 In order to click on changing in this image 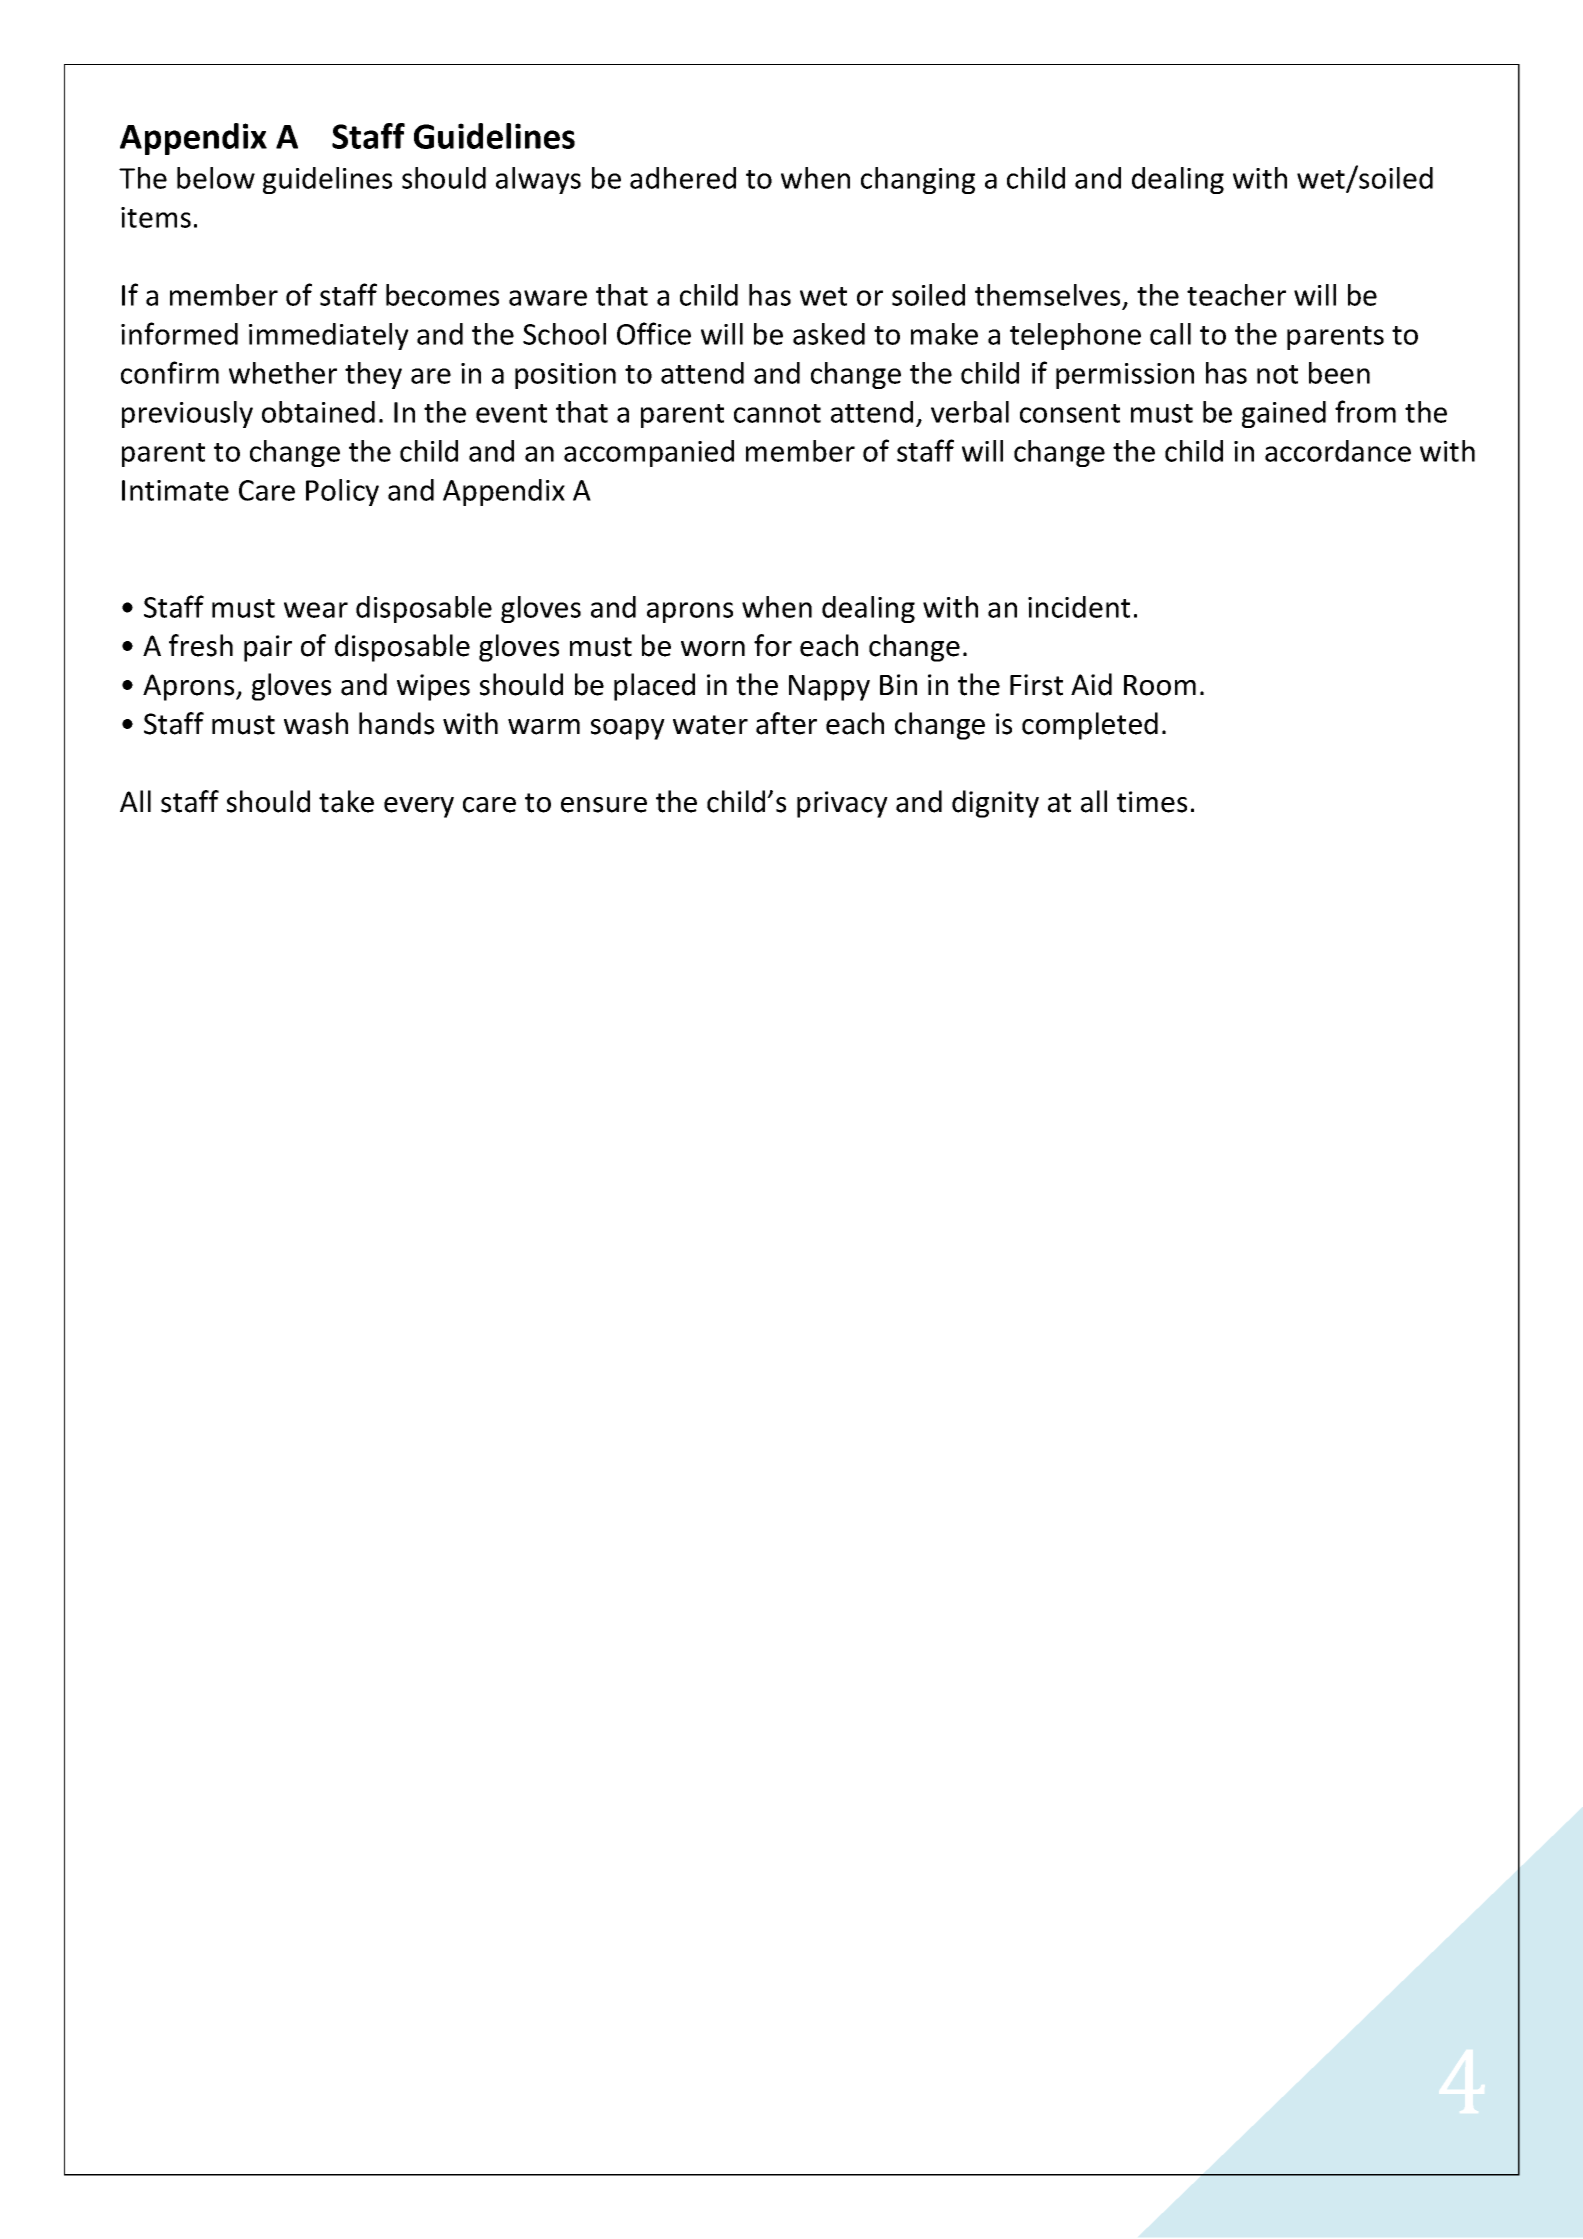, I will do `click(918, 180)`.
